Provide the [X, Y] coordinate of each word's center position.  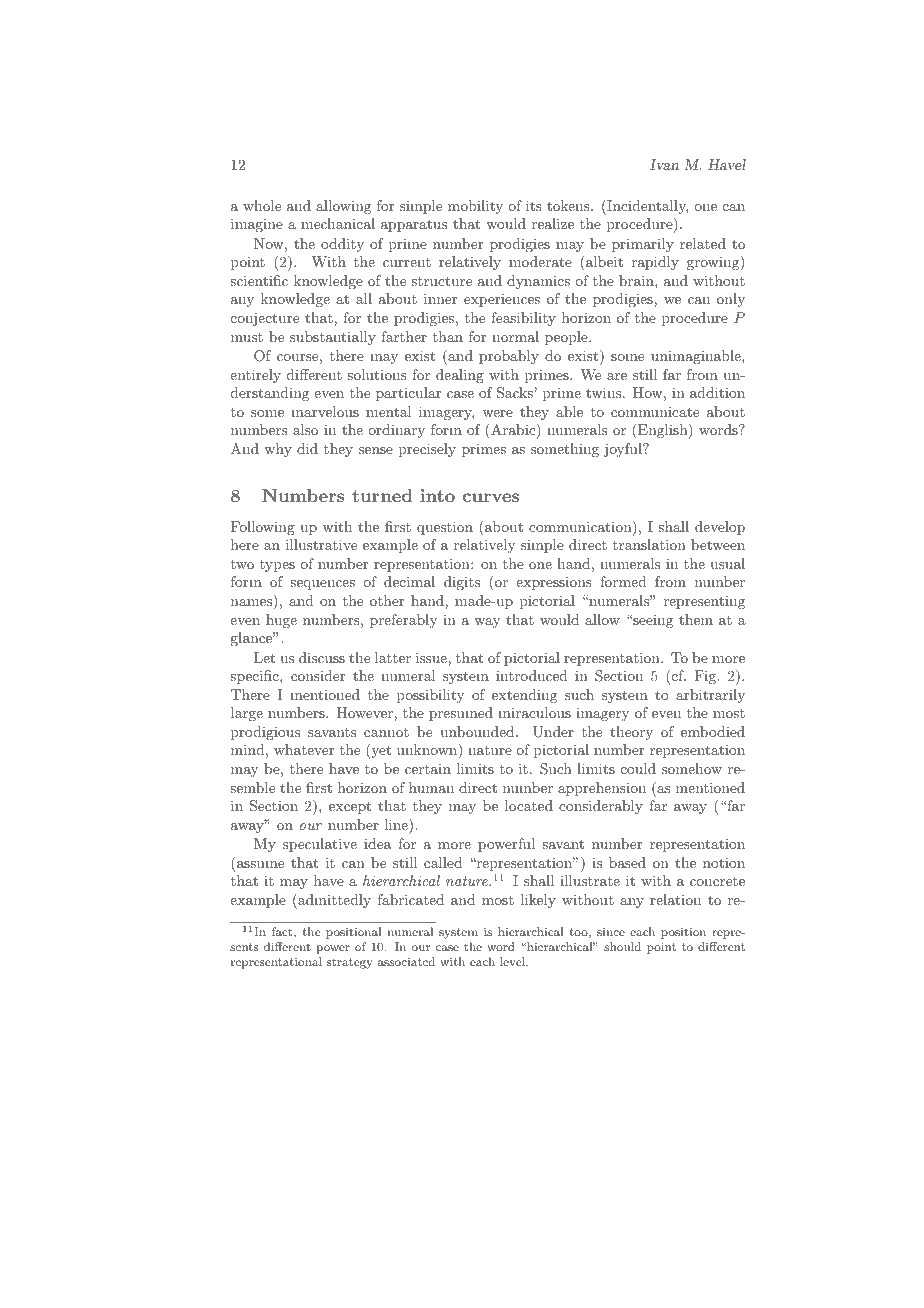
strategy [350, 963]
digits [462, 583]
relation [675, 899]
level [513, 961]
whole [262, 205]
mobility [475, 207]
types [277, 566]
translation [649, 544]
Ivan [664, 164]
